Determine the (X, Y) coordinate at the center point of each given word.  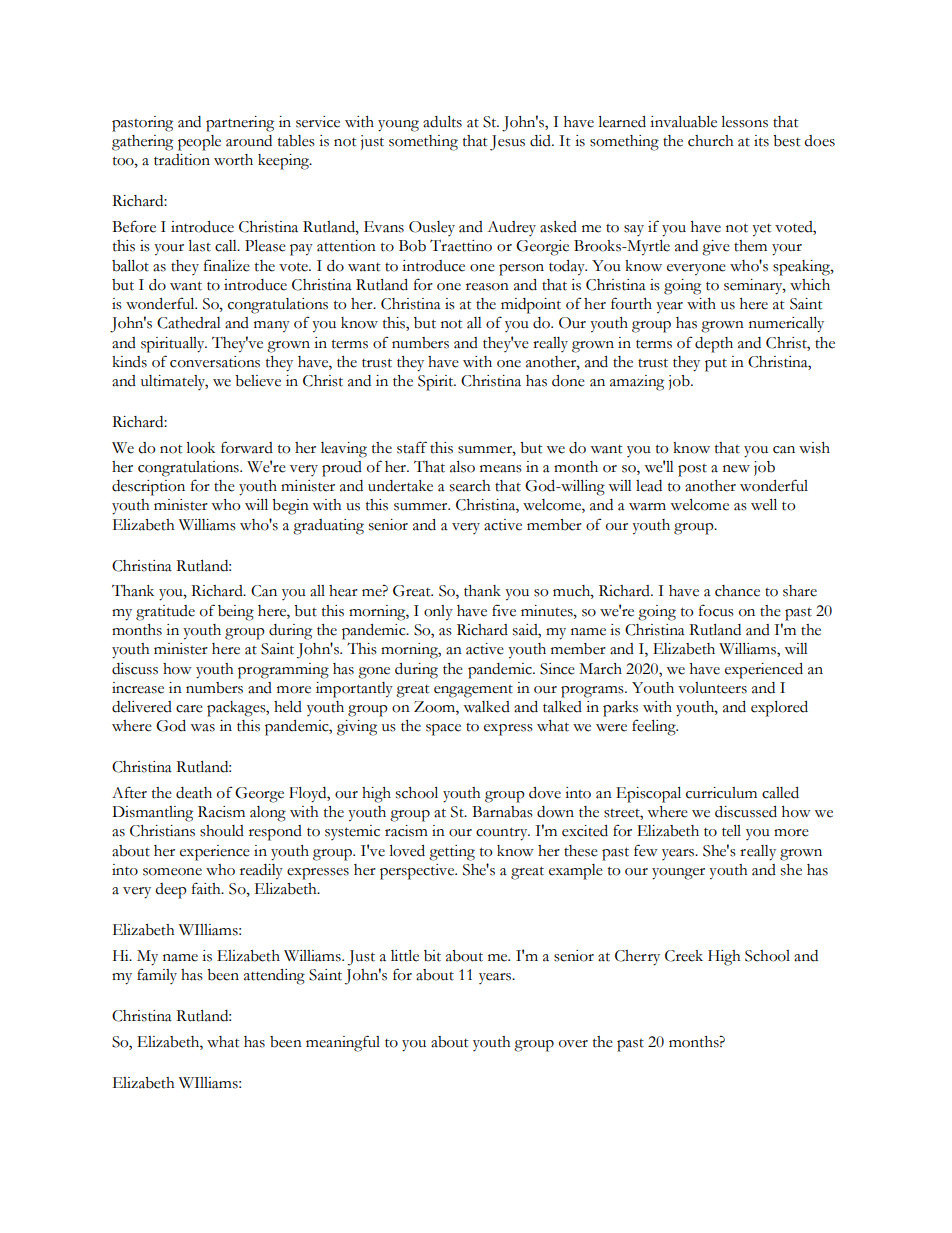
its (761, 141)
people (199, 143)
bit (432, 956)
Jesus (507, 143)
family (157, 976)
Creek (684, 956)
